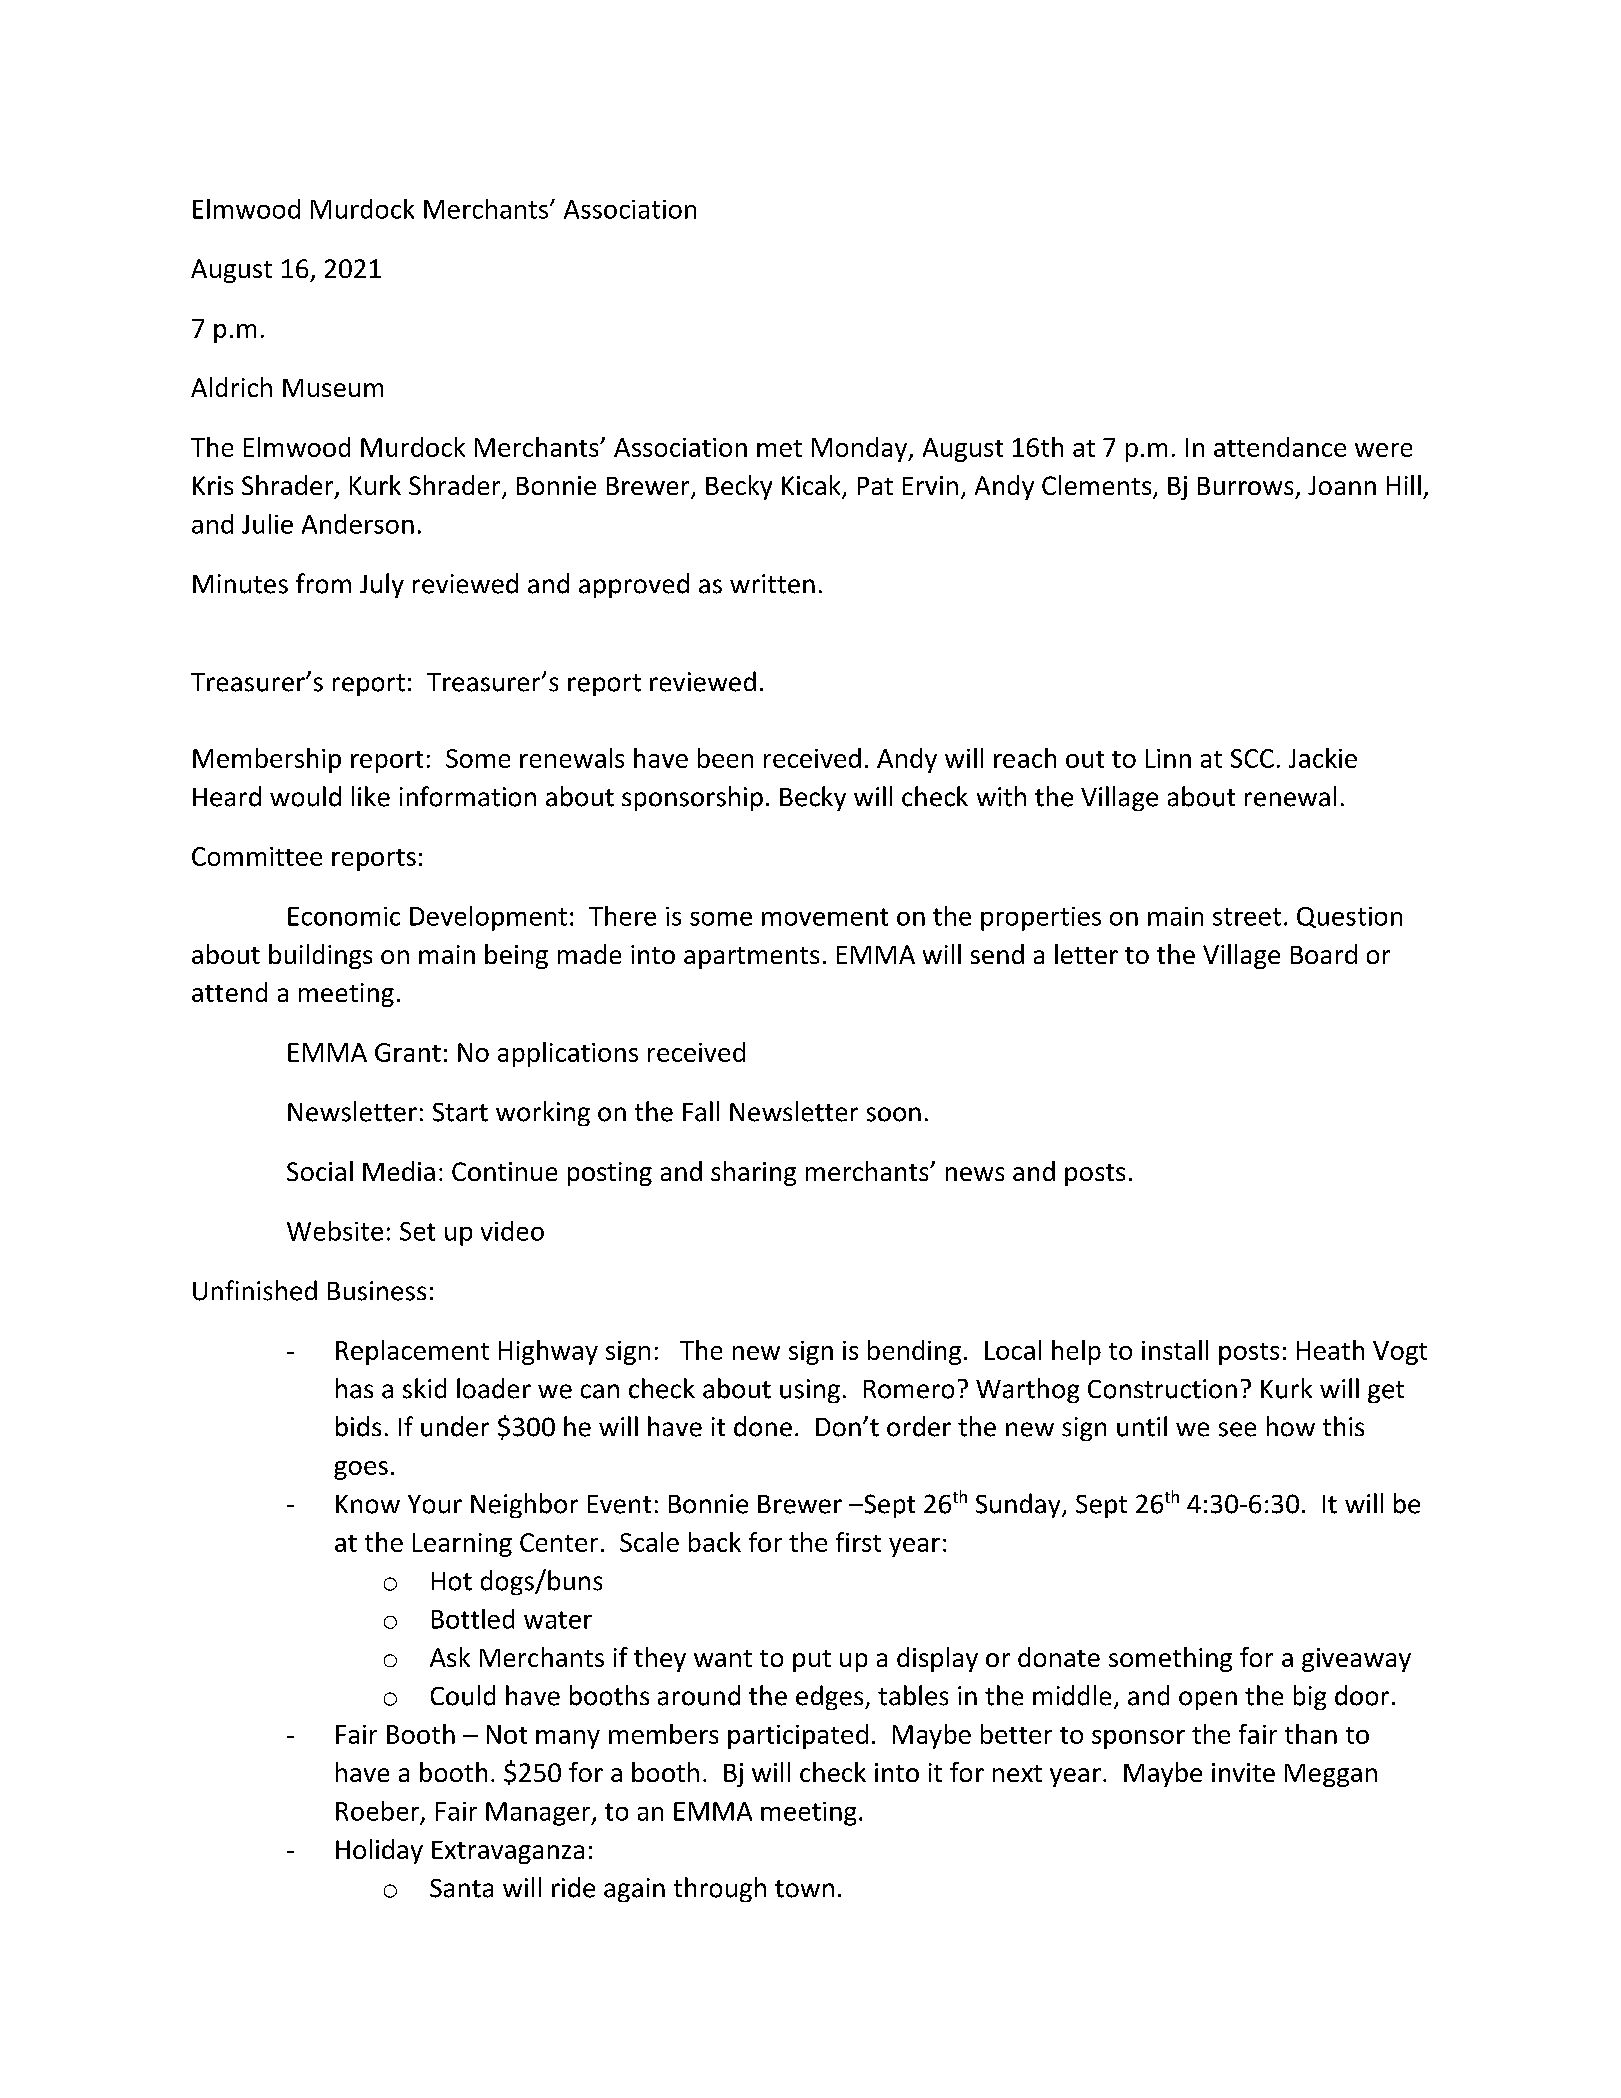 The width and height of the screenshot is (1621, 2098). I want to click on Joann, so click(1342, 485).
